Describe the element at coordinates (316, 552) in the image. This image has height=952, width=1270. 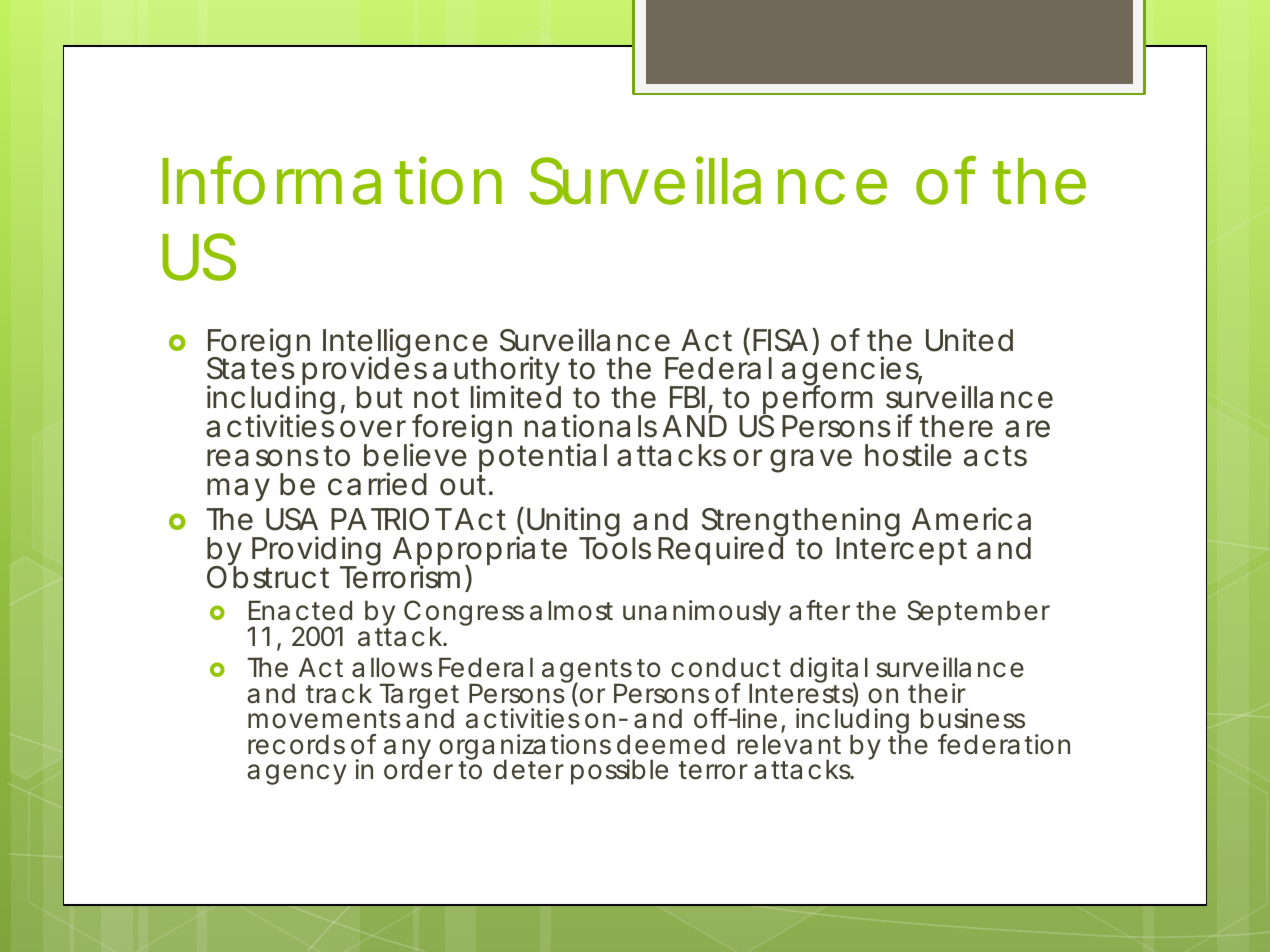
I see `Providing` at that location.
